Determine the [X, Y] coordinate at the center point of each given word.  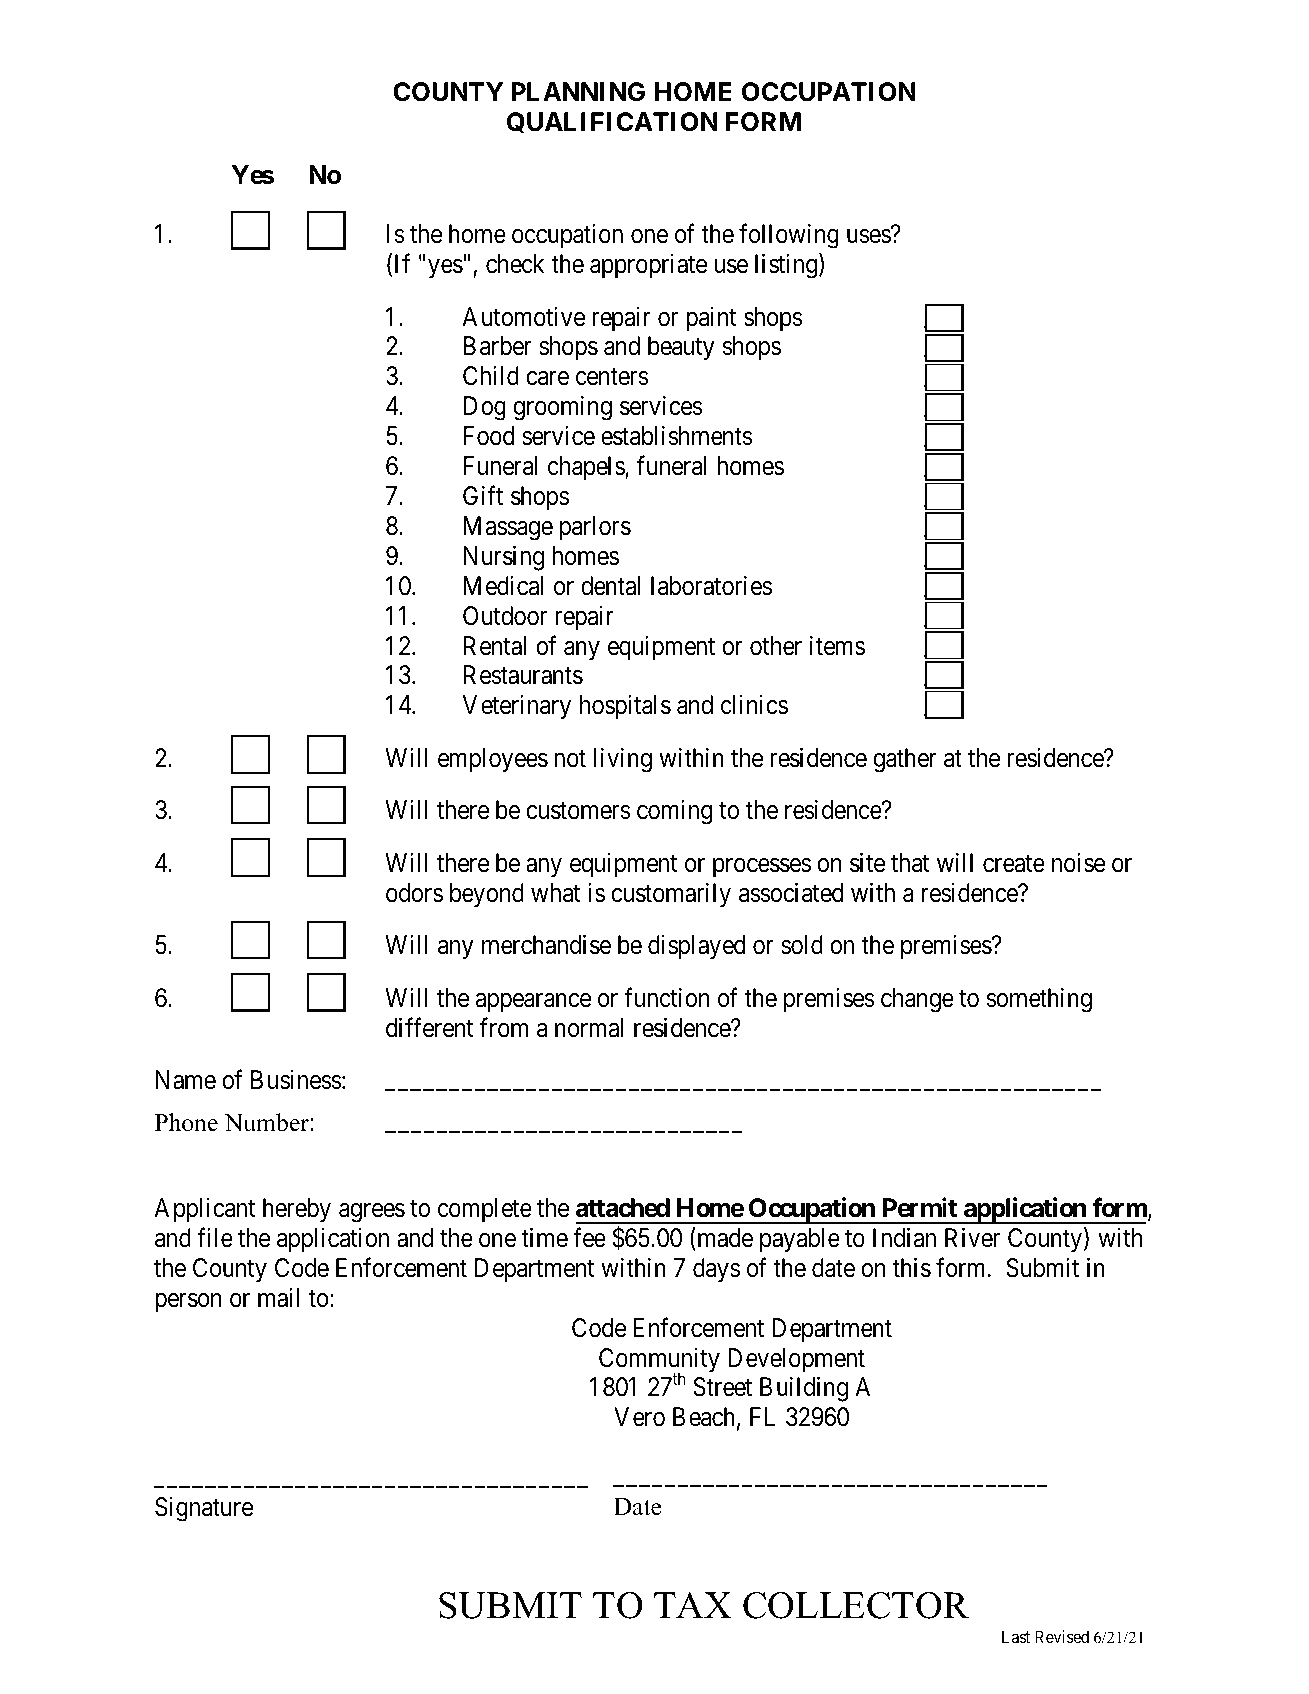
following [789, 236]
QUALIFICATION [612, 122]
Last [1016, 1636]
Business [296, 1080]
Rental [495, 646]
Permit [920, 1207]
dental [610, 586]
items [837, 646]
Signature [204, 1509]
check [515, 264]
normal [589, 1028]
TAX [693, 1605]
